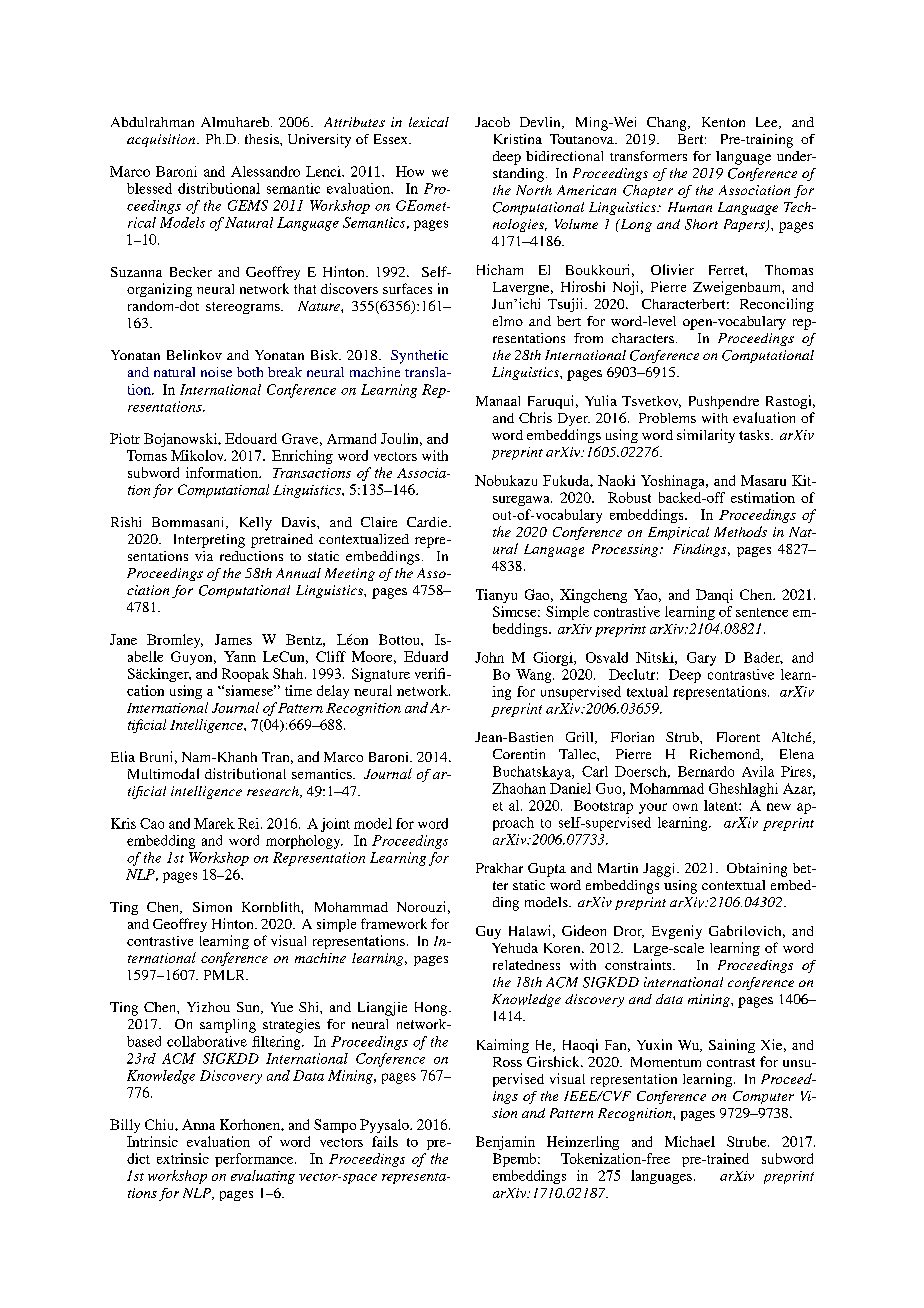 This image has height=1308, width=924. Describe the element at coordinates (379, 522) in the image. I see `Claire` at that location.
